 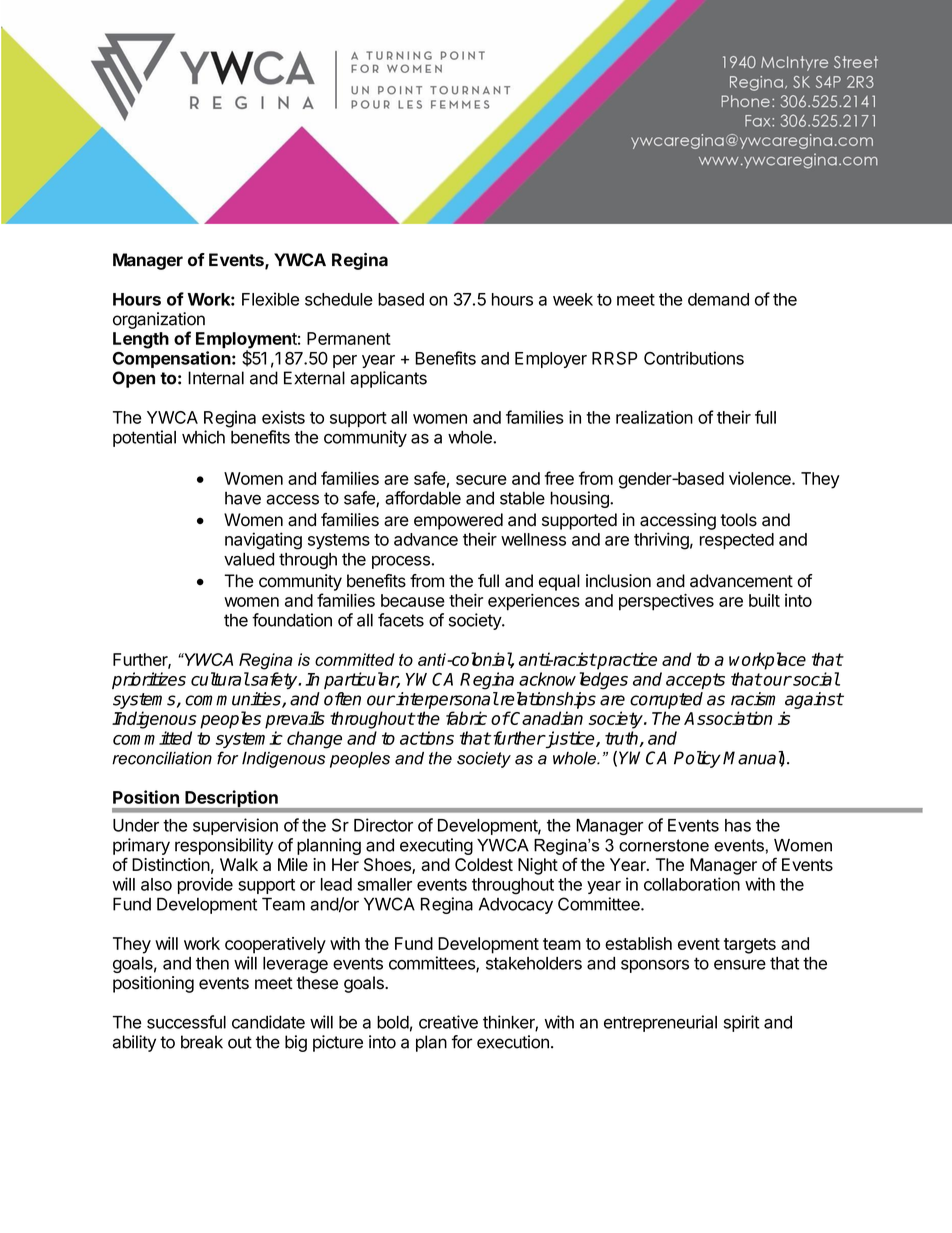 What do you see at coordinates (741, 1023) in the page?
I see `spirit` at bounding box center [741, 1023].
